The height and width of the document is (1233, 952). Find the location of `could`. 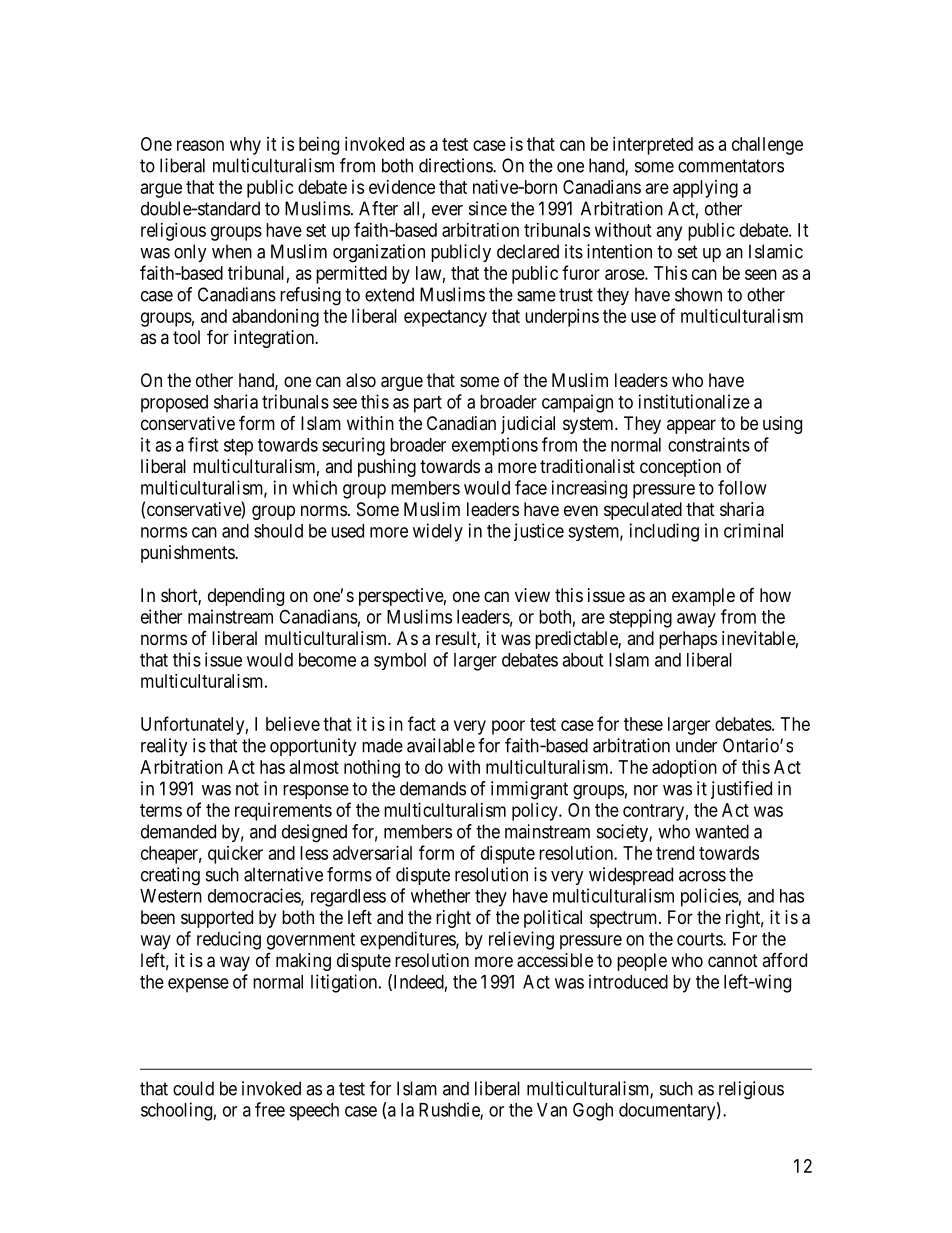

could is located at coordinates (193, 1088).
